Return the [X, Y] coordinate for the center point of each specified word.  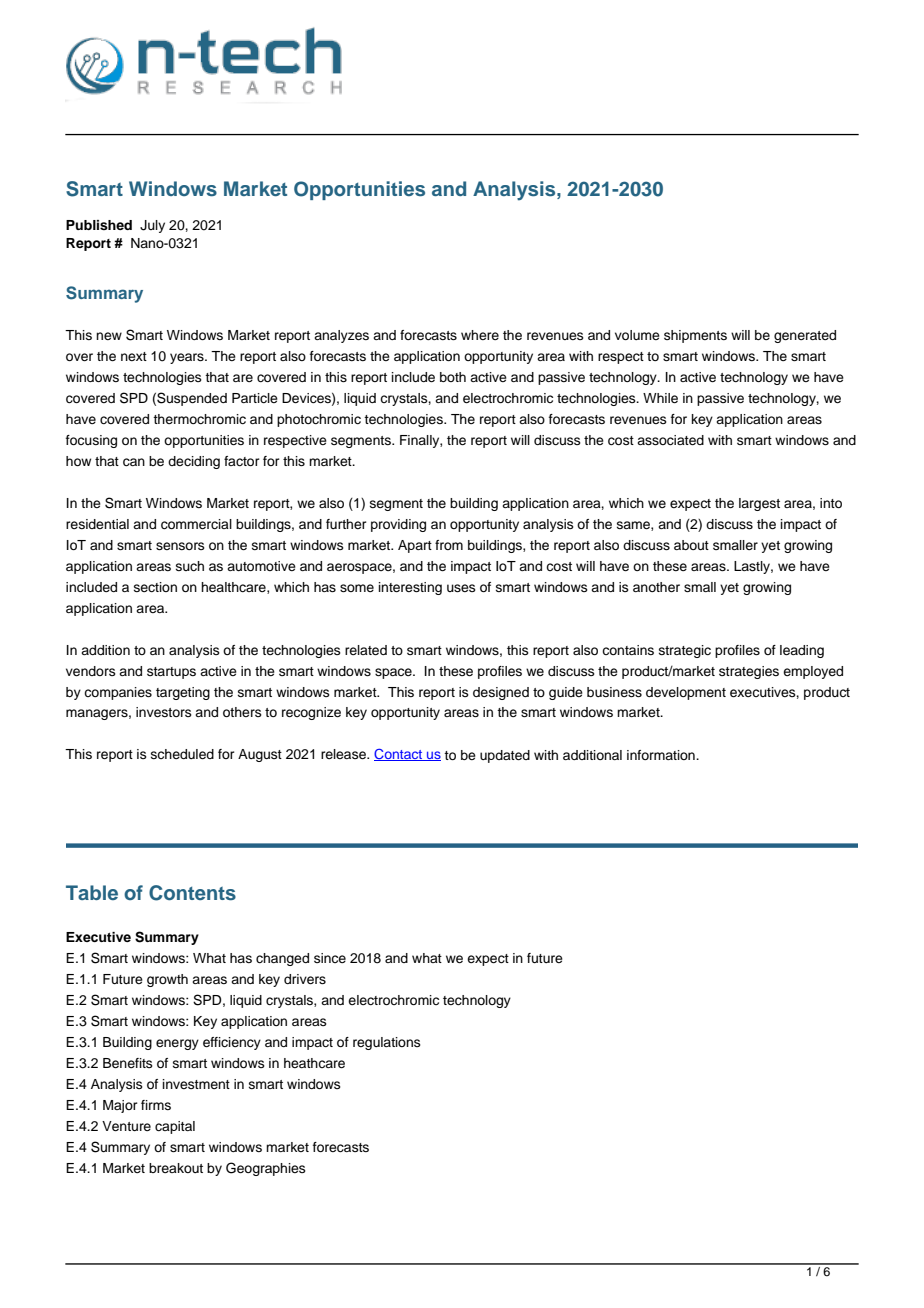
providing [398, 525]
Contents [192, 893]
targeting [183, 693]
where [480, 335]
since [330, 958]
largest [759, 504]
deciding [194, 462]
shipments [695, 336]
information [662, 755]
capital [175, 1127]
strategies [749, 672]
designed [501, 693]
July [152, 226]
